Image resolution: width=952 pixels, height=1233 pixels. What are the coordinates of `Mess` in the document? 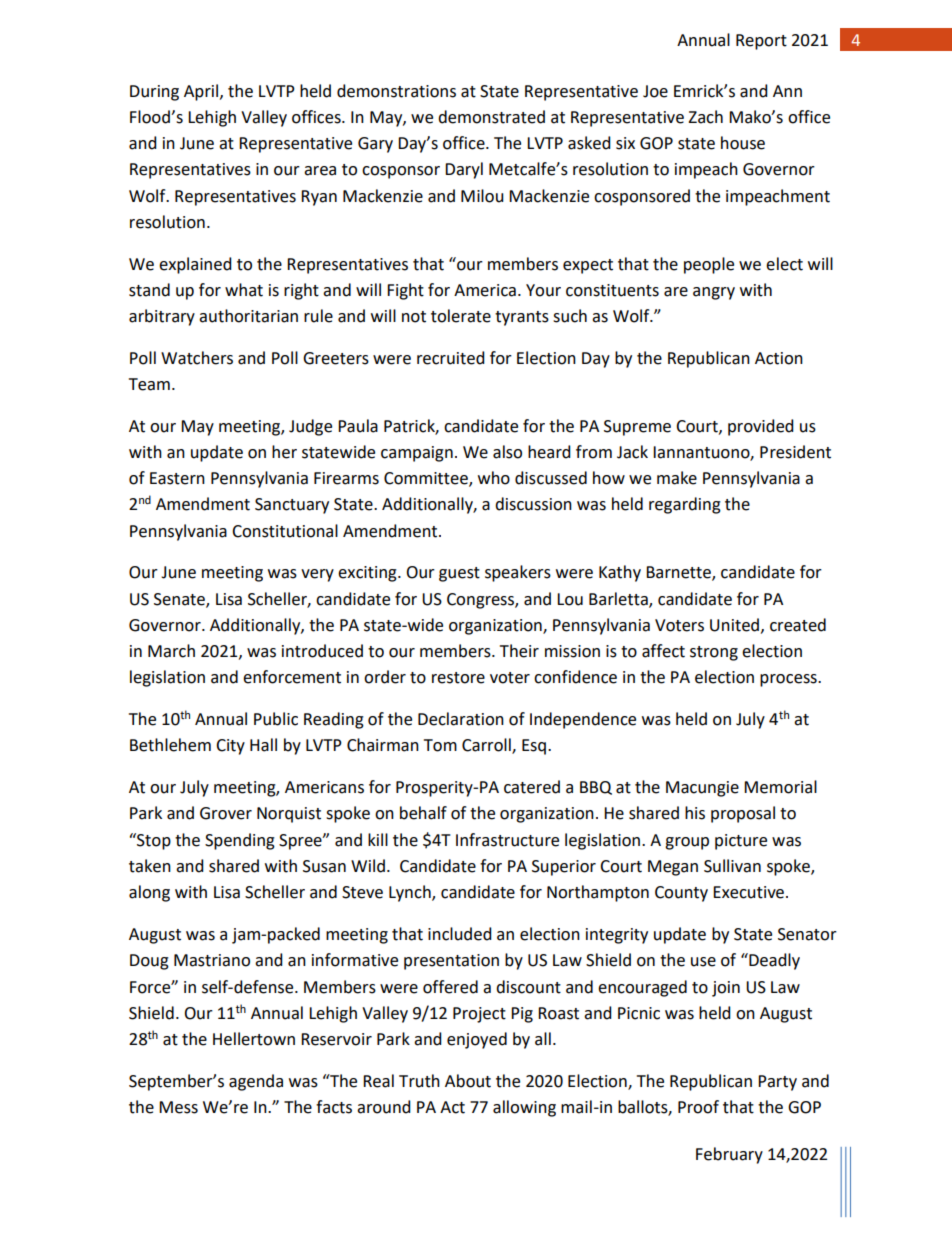 It's located at (178, 1107).
